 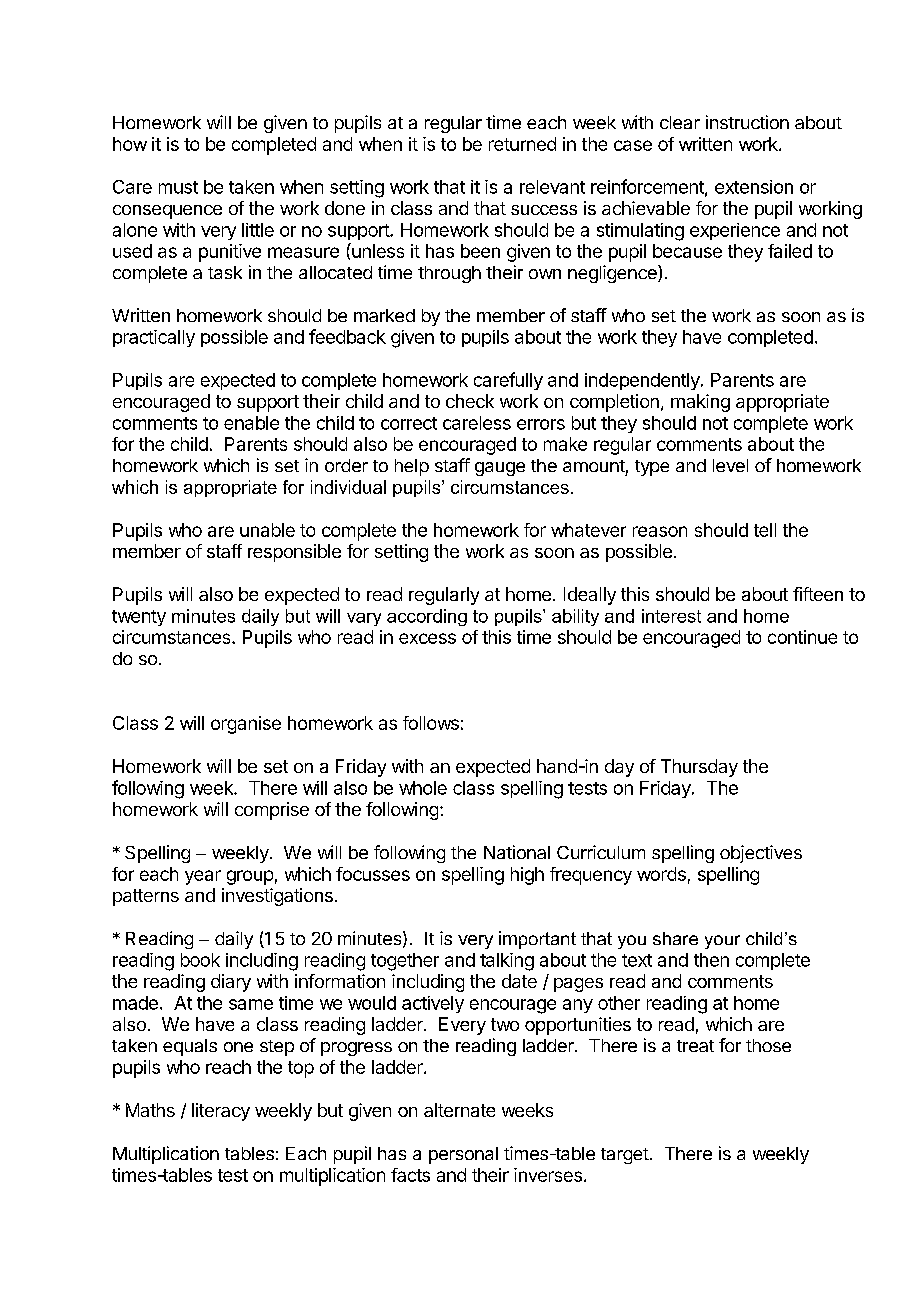 What do you see at coordinates (747, 122) in the screenshot?
I see `instruction` at bounding box center [747, 122].
